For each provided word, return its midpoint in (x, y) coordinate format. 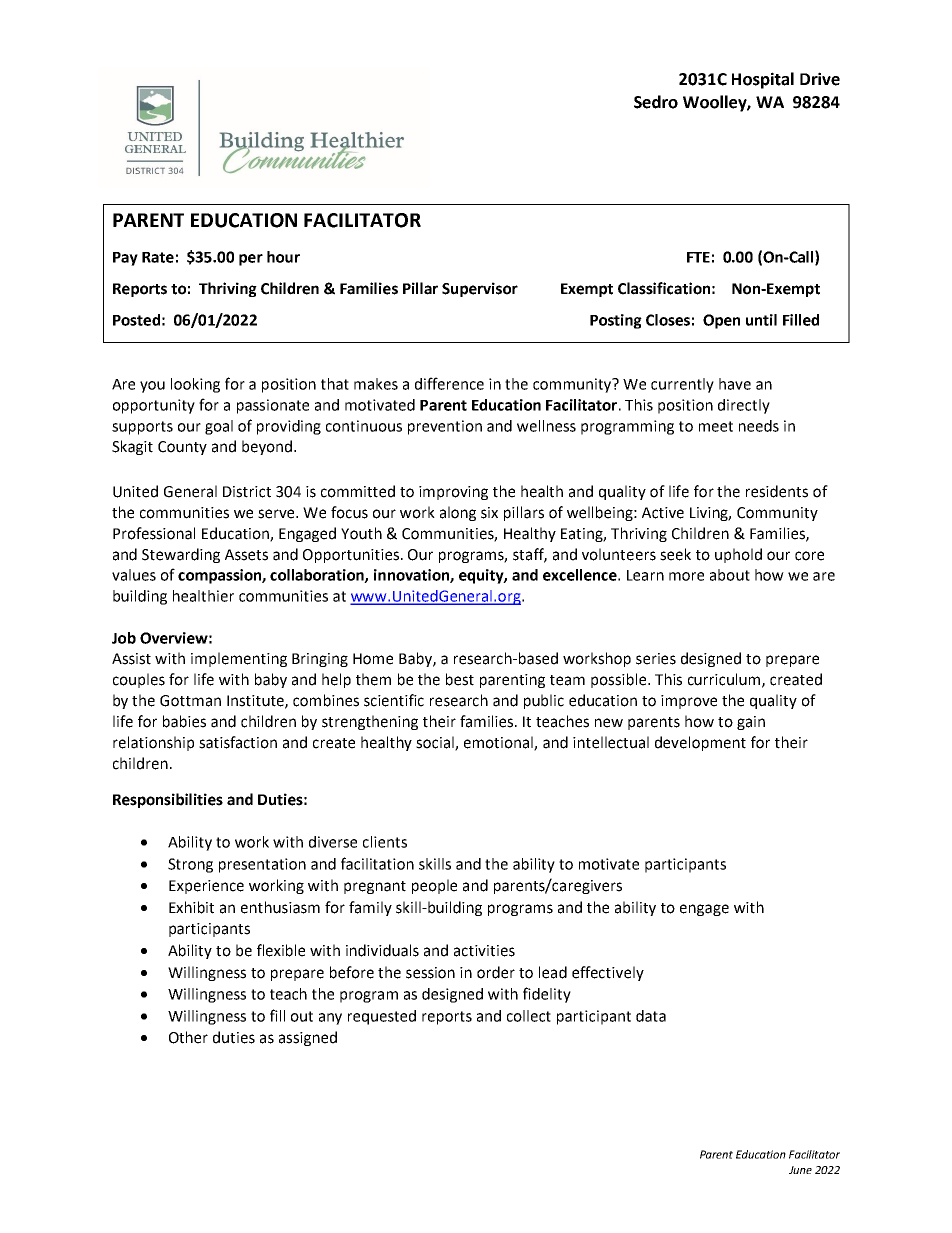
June (800, 1170)
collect (529, 1016)
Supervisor (480, 289)
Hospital (763, 80)
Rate (158, 257)
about (730, 575)
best (460, 679)
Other (188, 1037)
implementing (239, 659)
